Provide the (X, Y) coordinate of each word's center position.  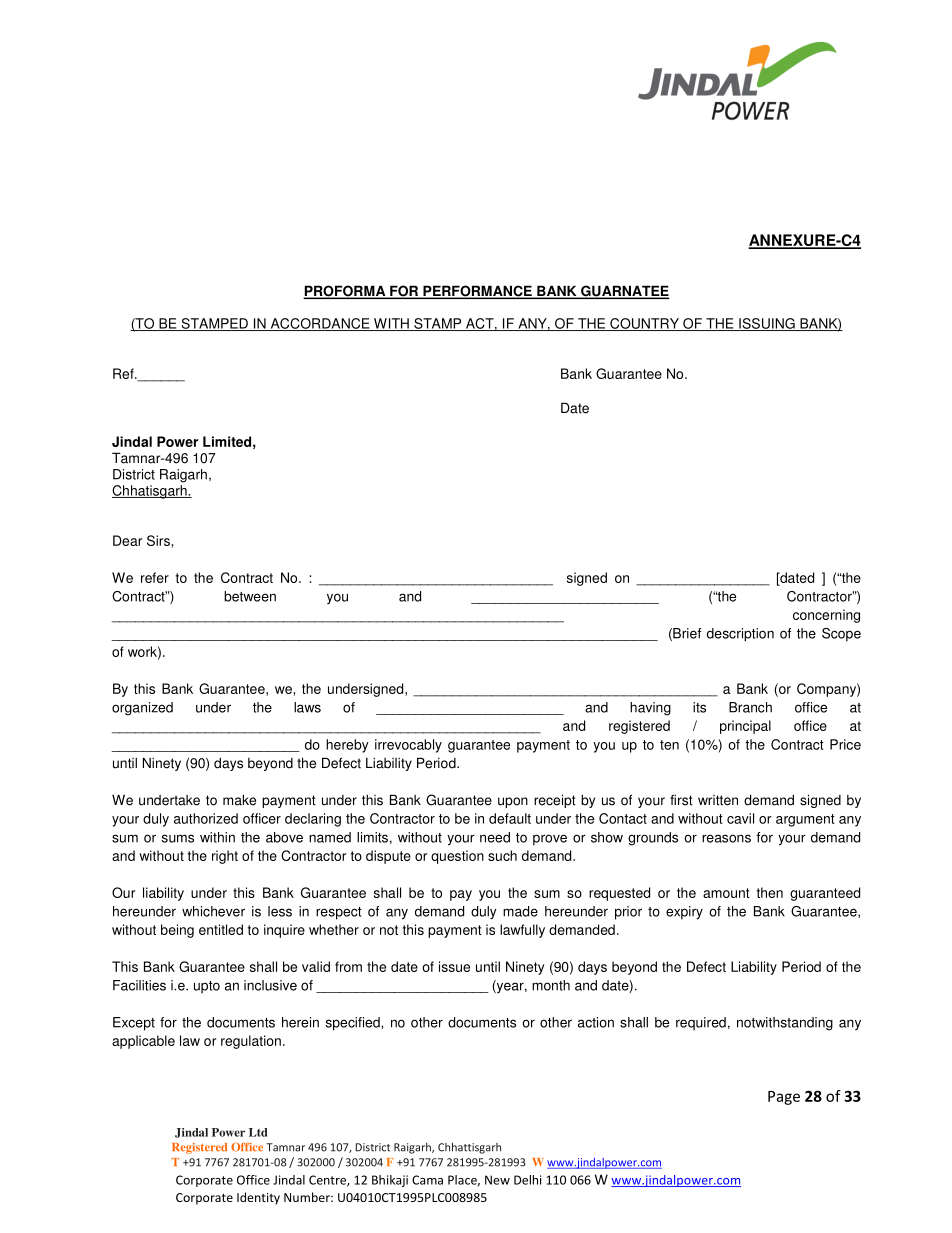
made (520, 911)
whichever (213, 911)
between (250, 596)
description (740, 635)
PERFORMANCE (477, 292)
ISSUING (767, 324)
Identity (258, 1198)
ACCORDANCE (320, 324)
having (650, 709)
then (770, 892)
